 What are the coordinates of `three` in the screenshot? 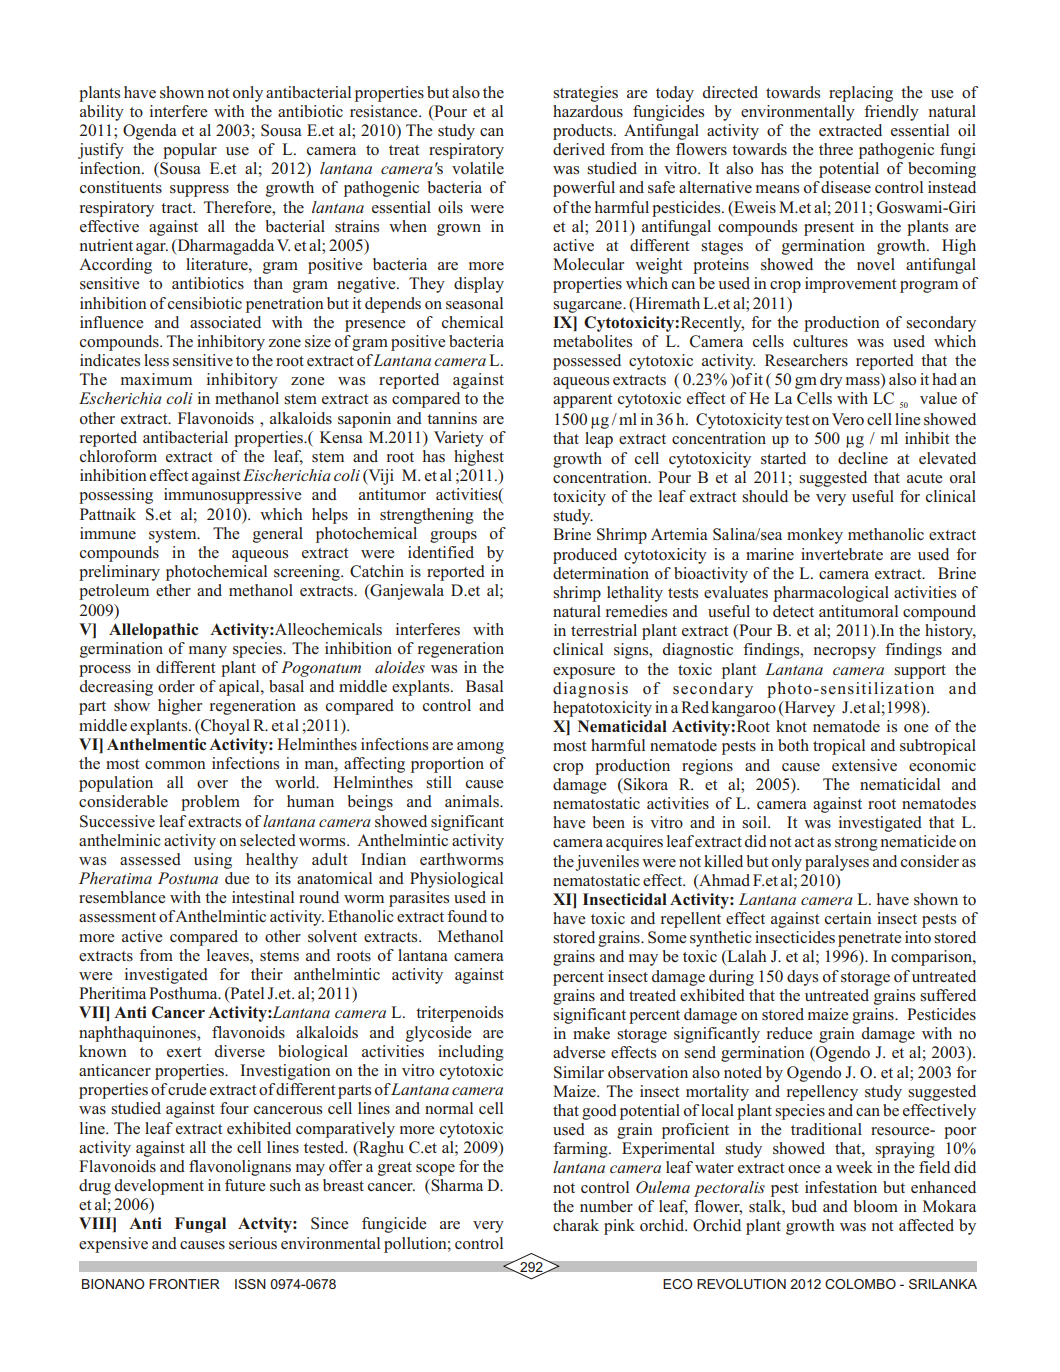 It's located at (836, 149).
